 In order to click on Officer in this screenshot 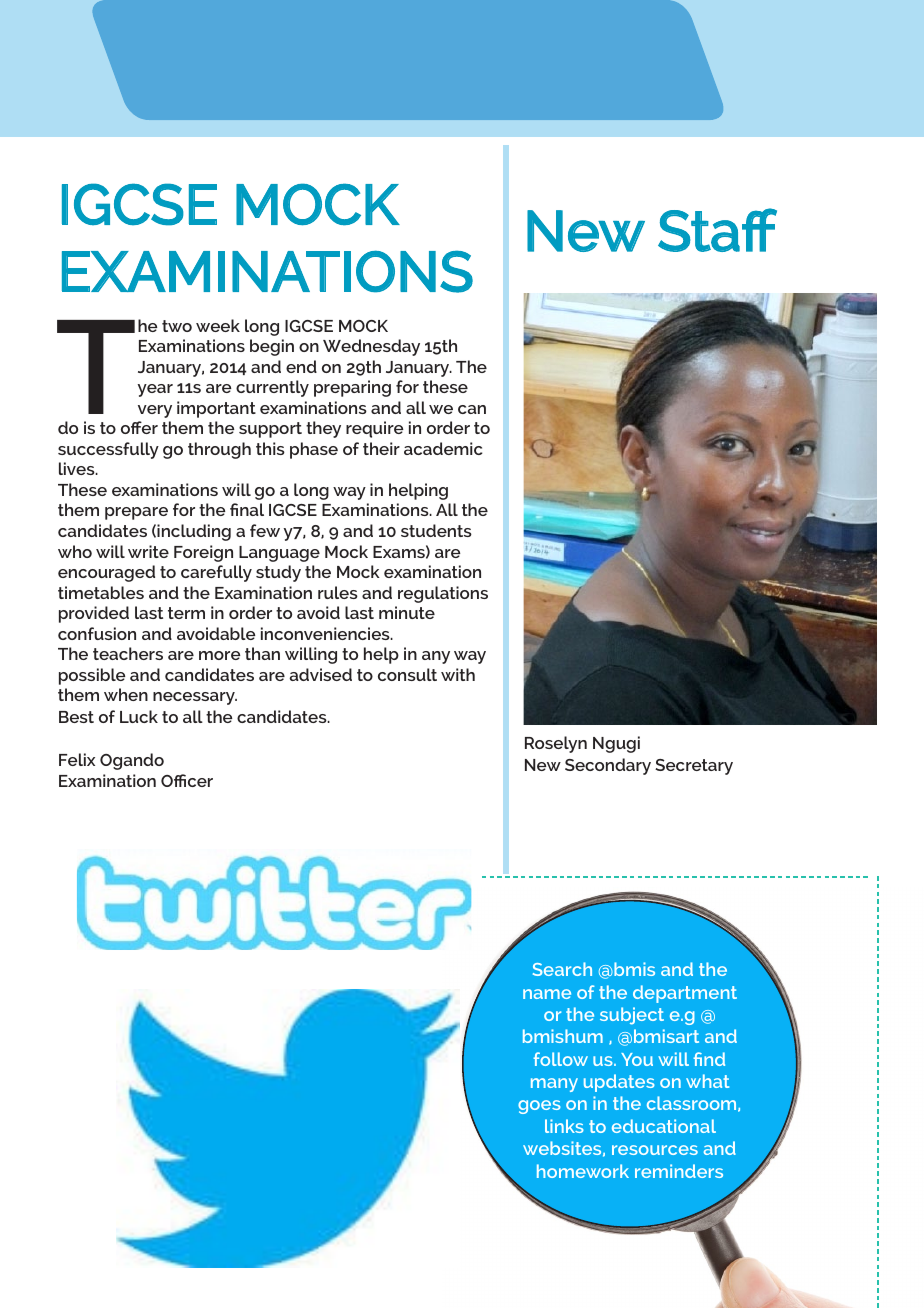, I will do `click(187, 780)`.
